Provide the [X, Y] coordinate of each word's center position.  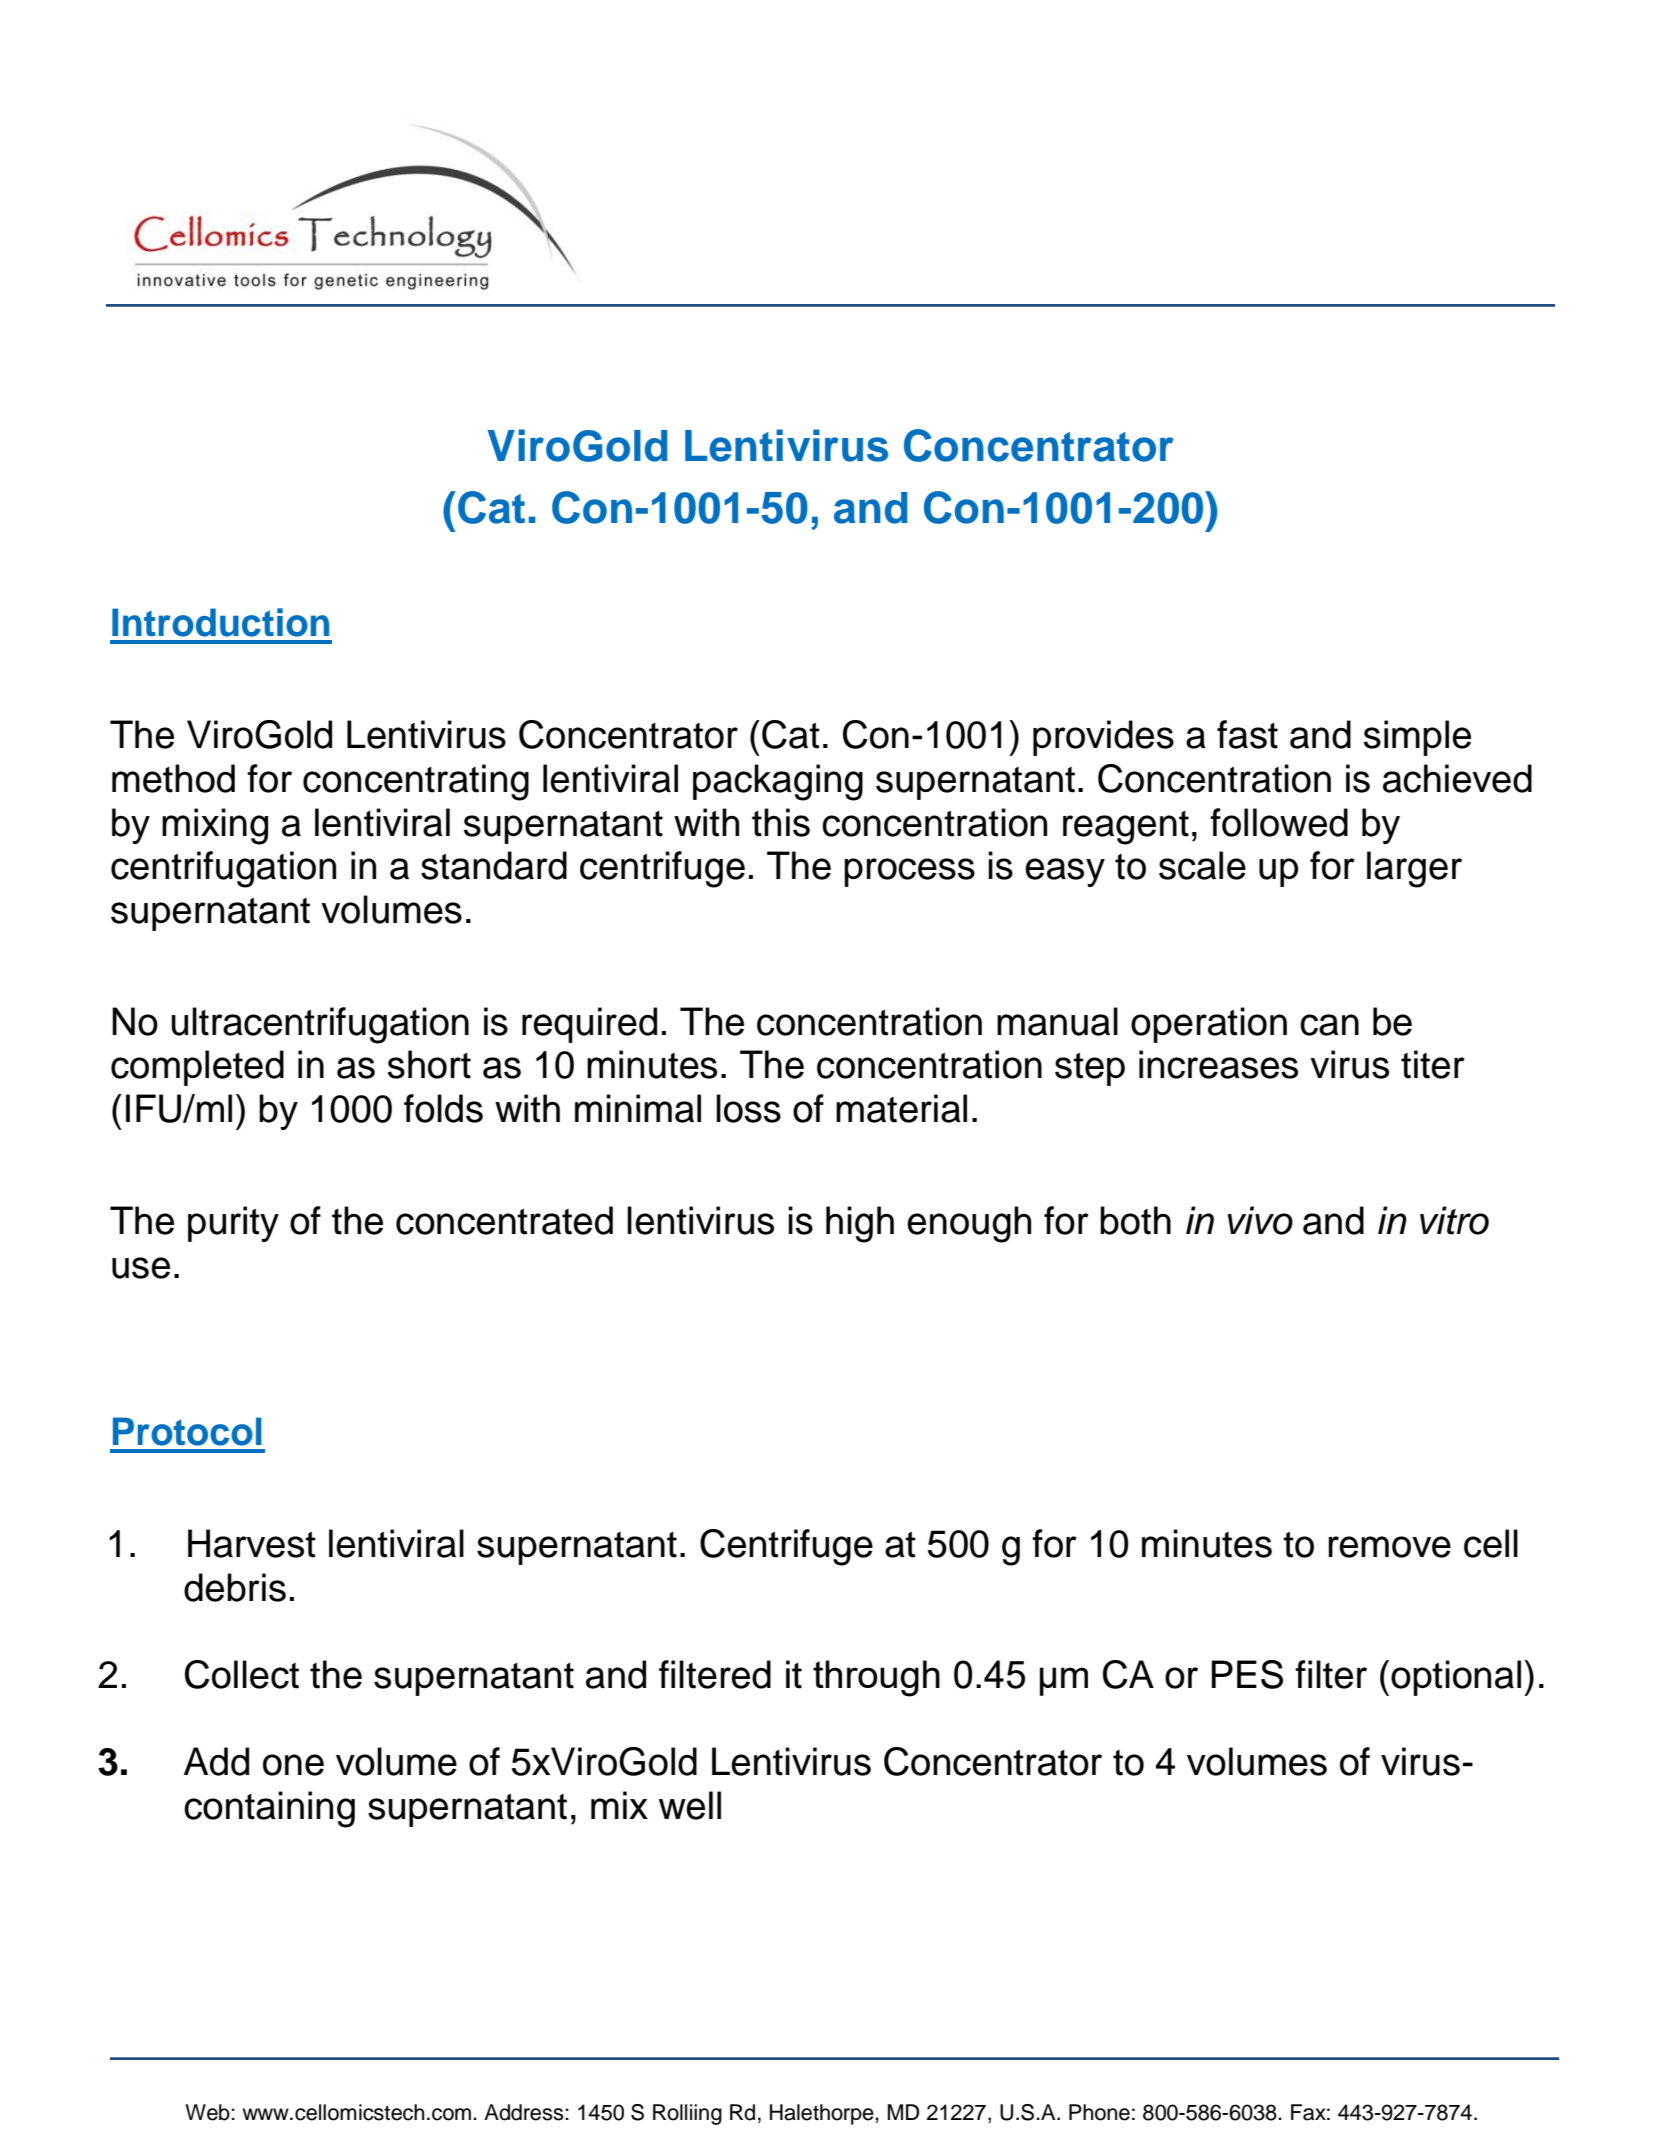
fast [1247, 734]
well [690, 1805]
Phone [1099, 2112]
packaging [778, 782]
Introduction [220, 622]
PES [1247, 1674]
